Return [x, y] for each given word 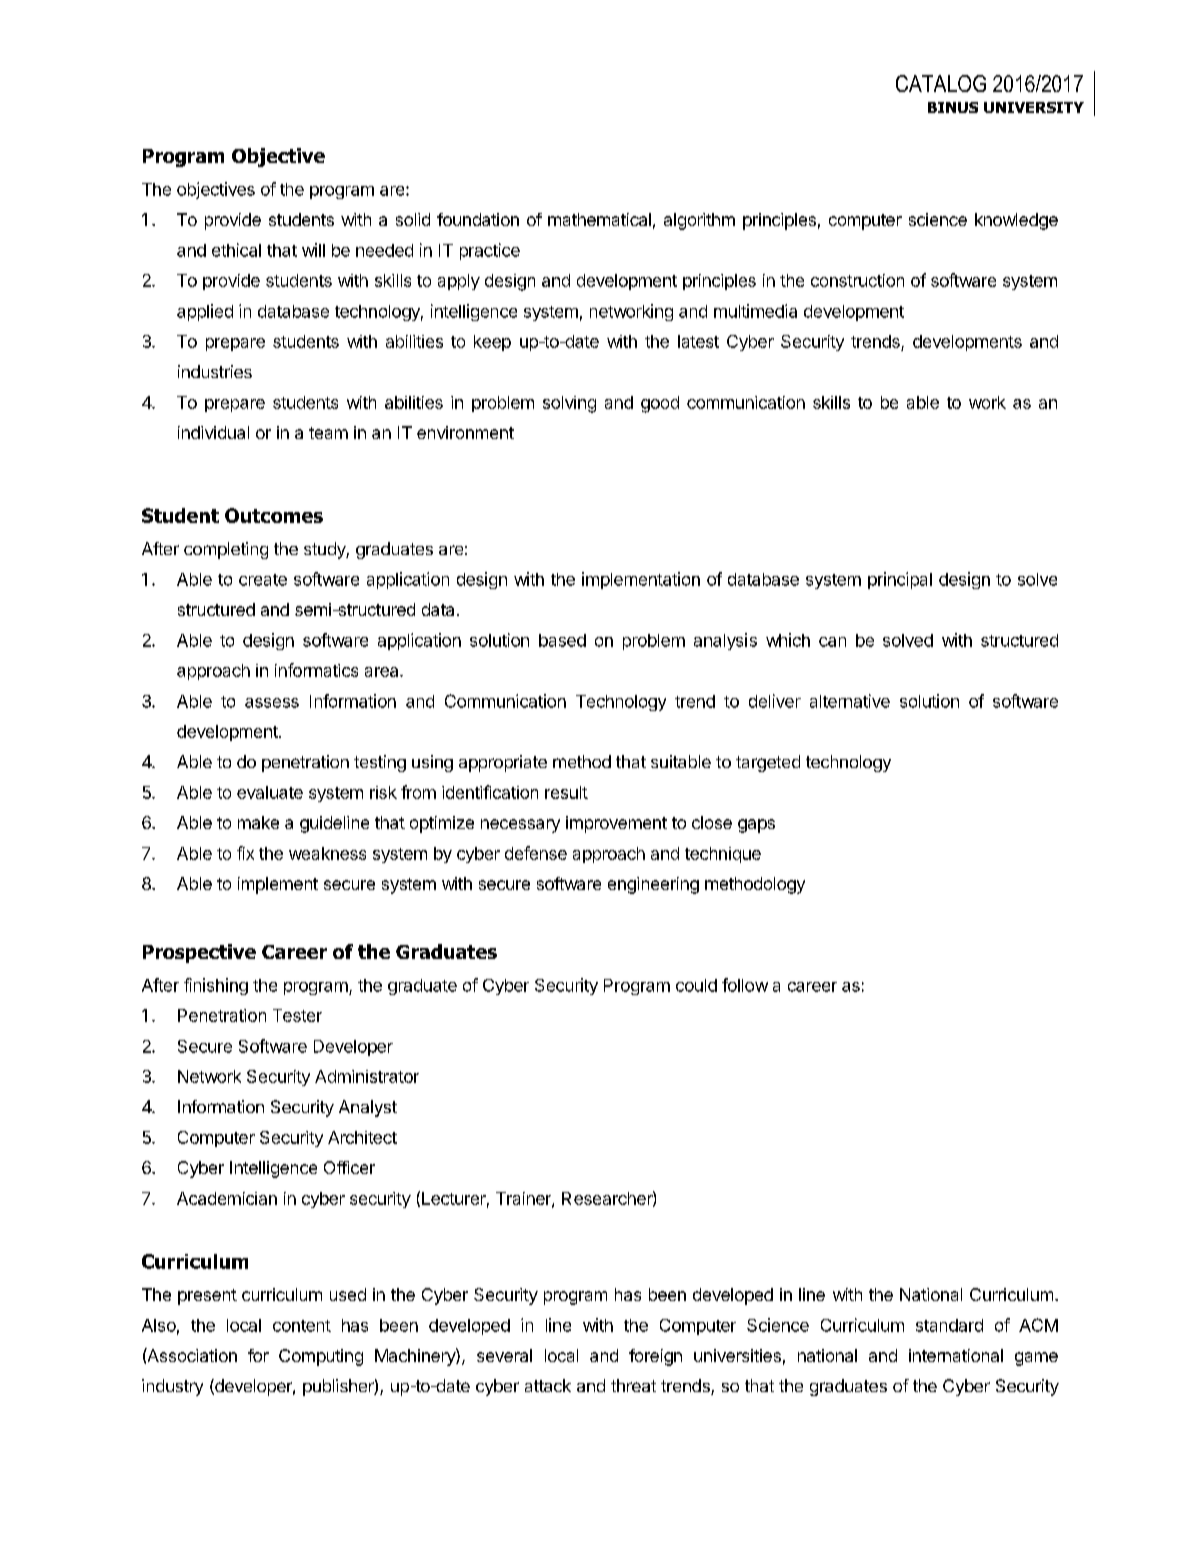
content [302, 1326]
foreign [655, 1357]
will [313, 250]
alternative [850, 701]
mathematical [599, 219]
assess [272, 703]
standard [949, 1325]
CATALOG [941, 83]
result [566, 792]
